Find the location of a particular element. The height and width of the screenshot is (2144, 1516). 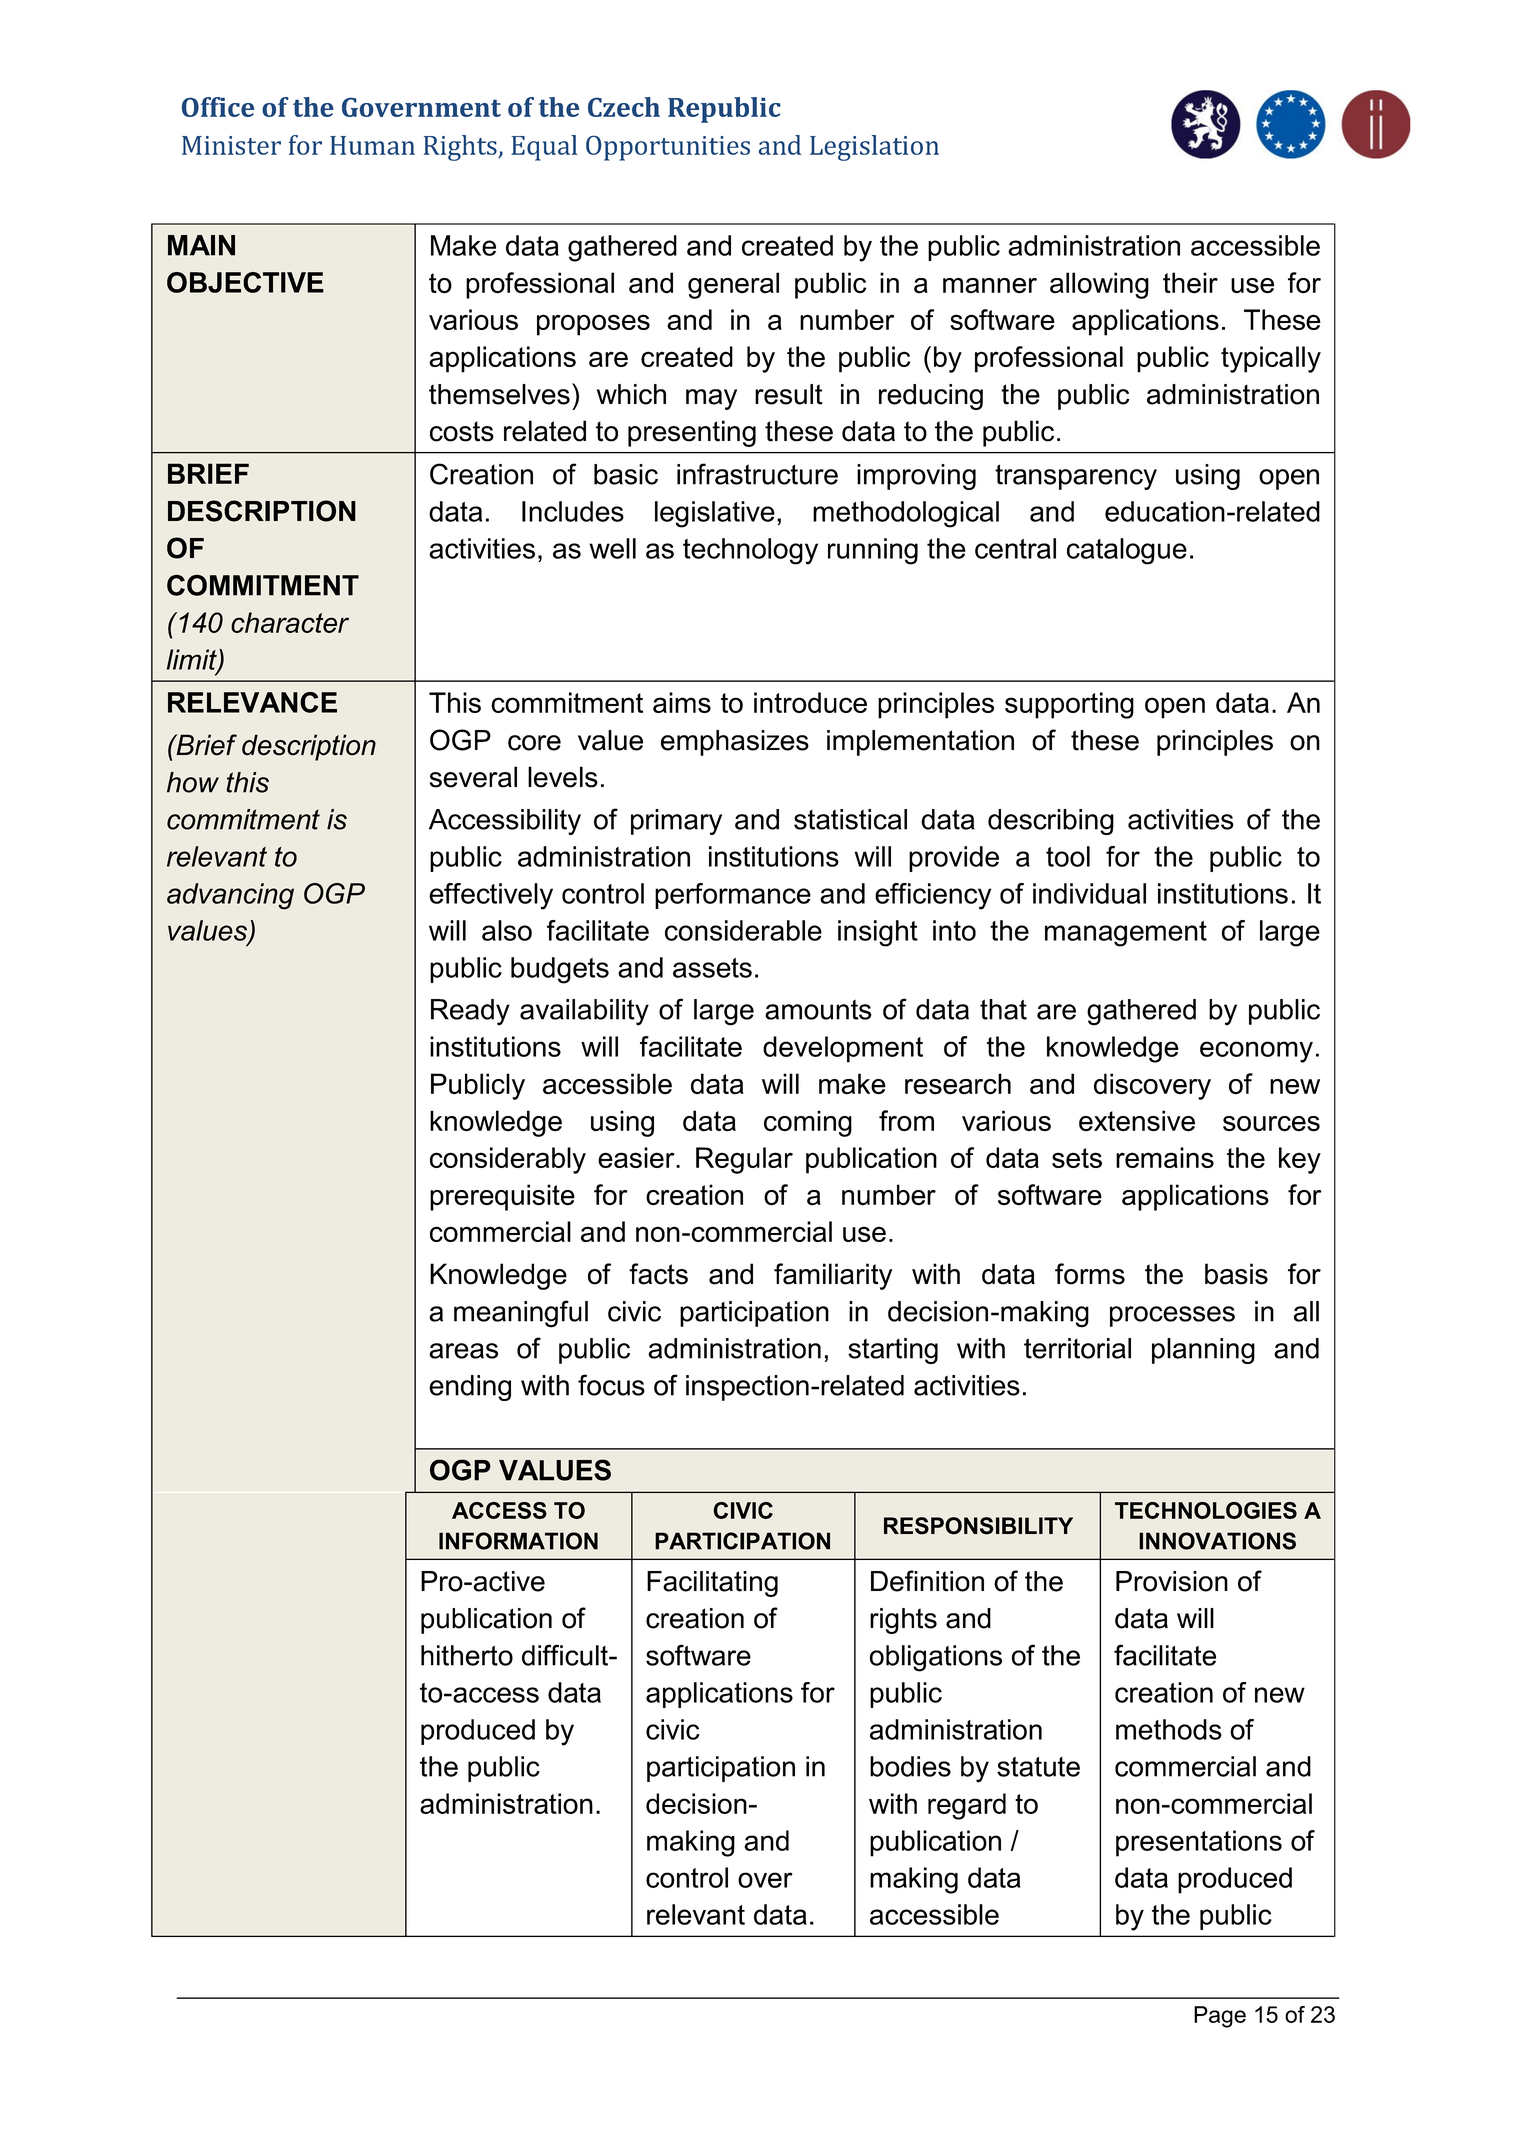

Opportunities is located at coordinates (668, 148).
